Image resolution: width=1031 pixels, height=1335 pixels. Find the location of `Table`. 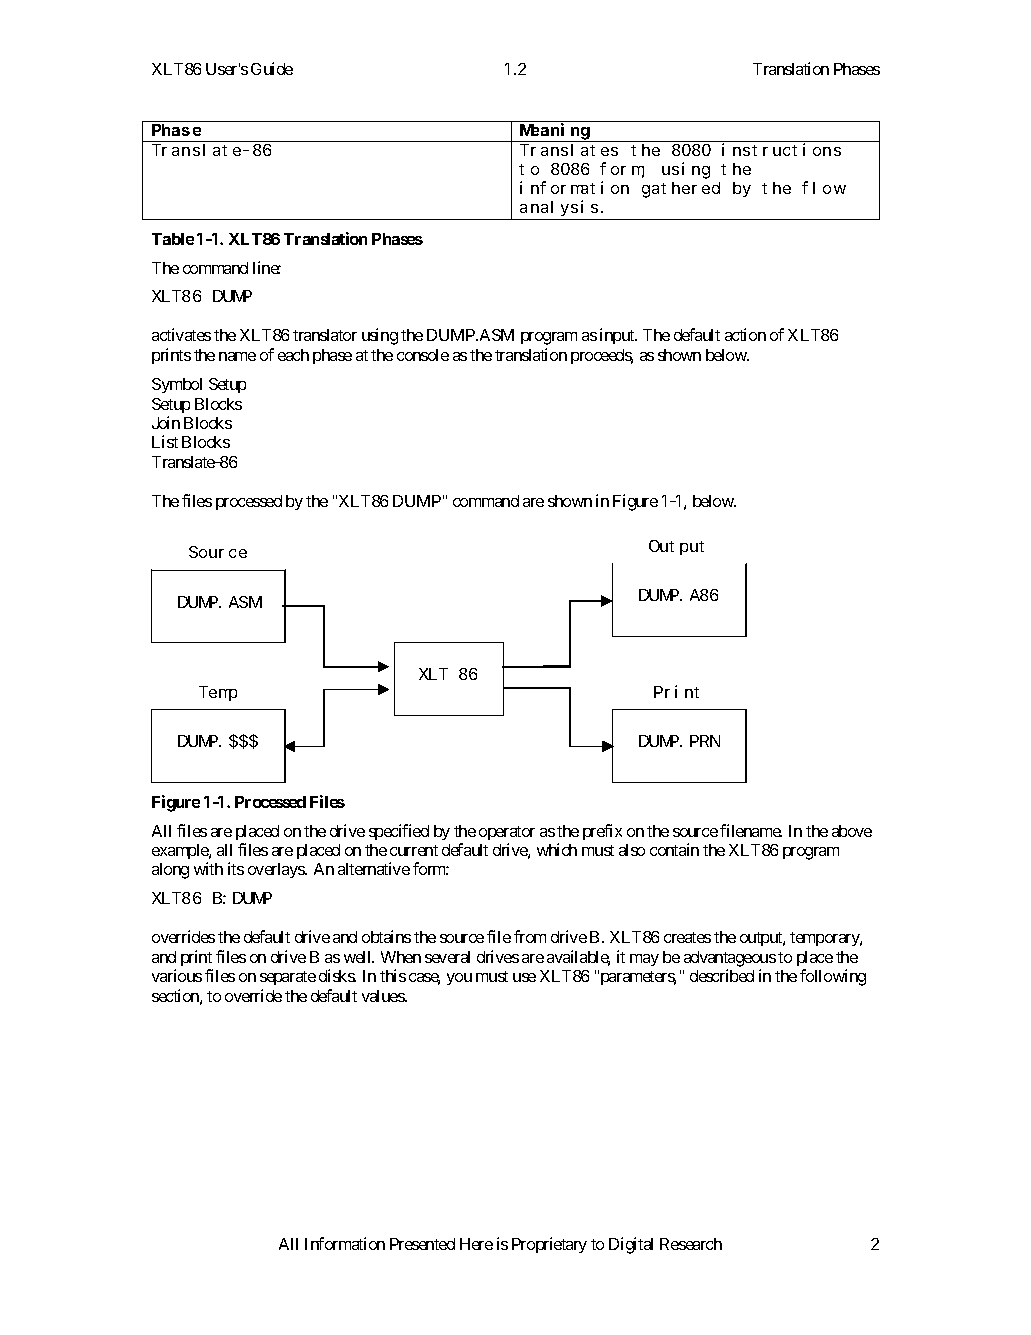

Table is located at coordinates (173, 239).
